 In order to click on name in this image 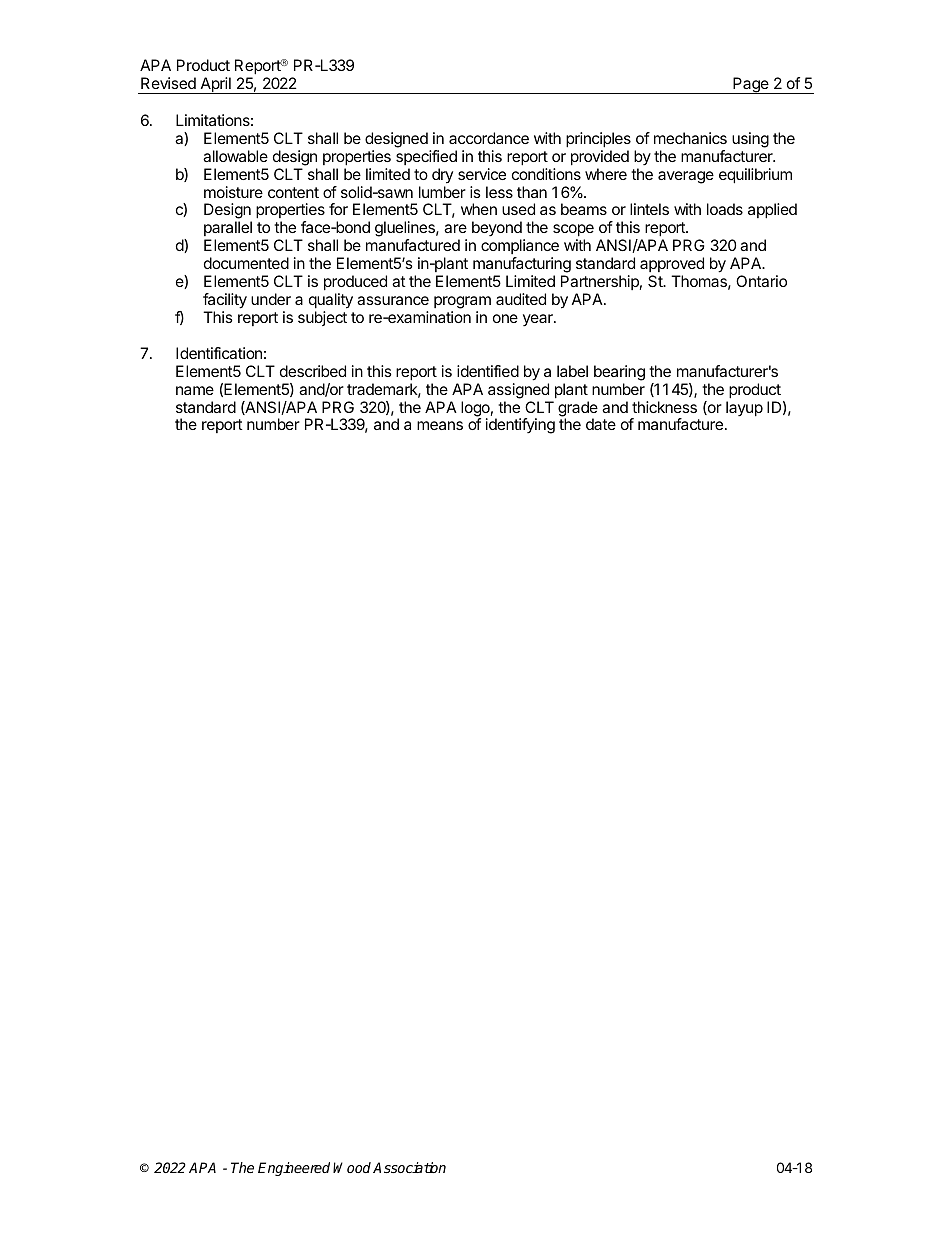, I will do `click(195, 390)`.
